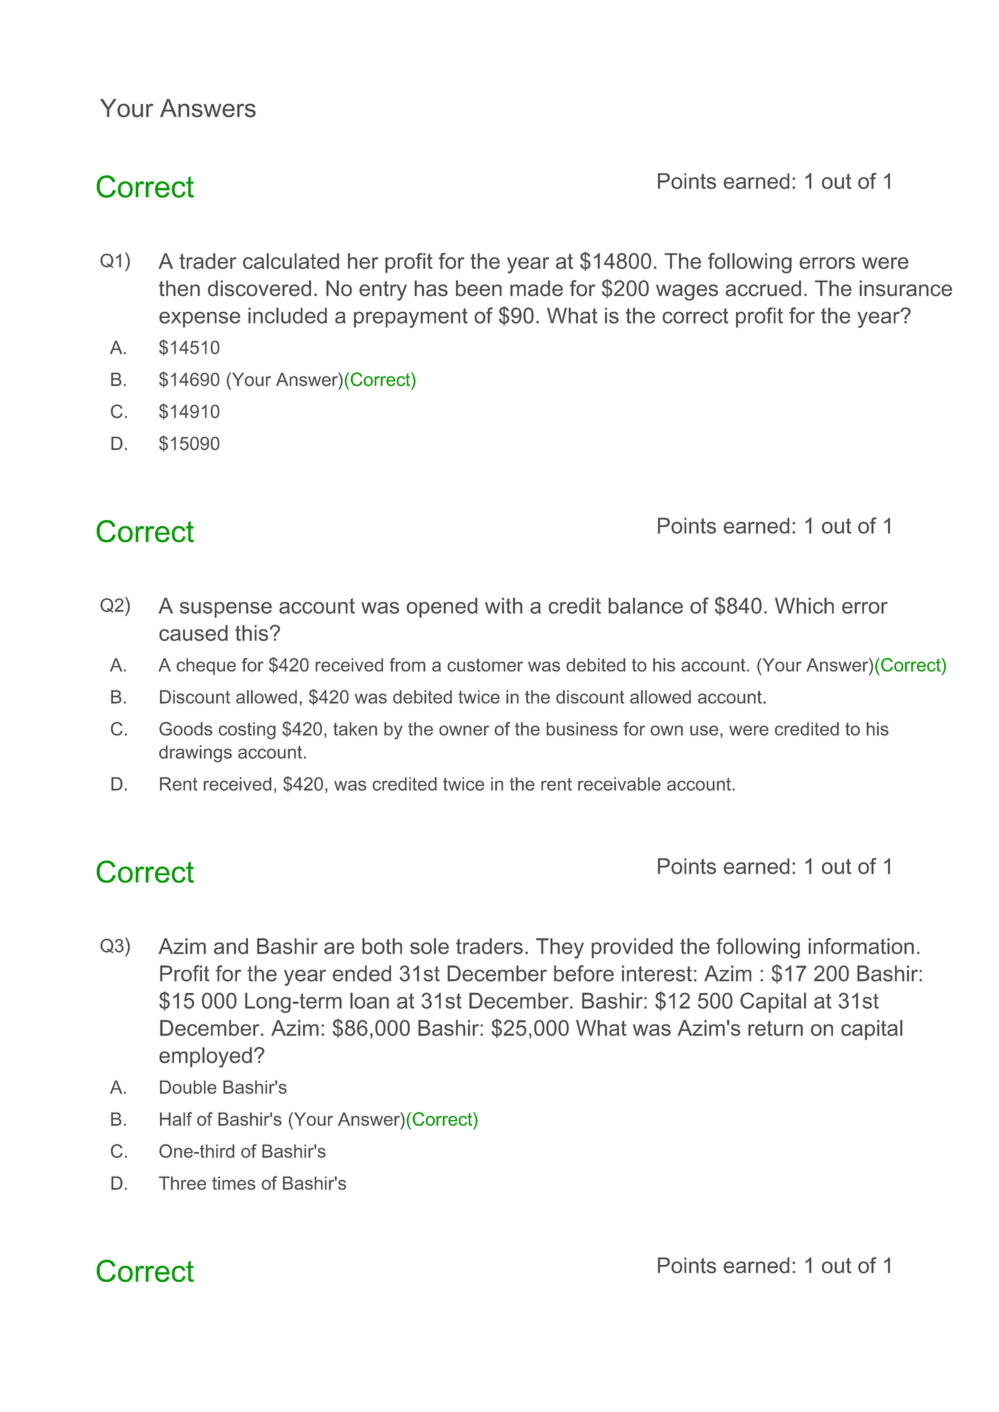 The width and height of the screenshot is (999, 1412). What do you see at coordinates (763, 288) in the screenshot?
I see `accrued` at bounding box center [763, 288].
